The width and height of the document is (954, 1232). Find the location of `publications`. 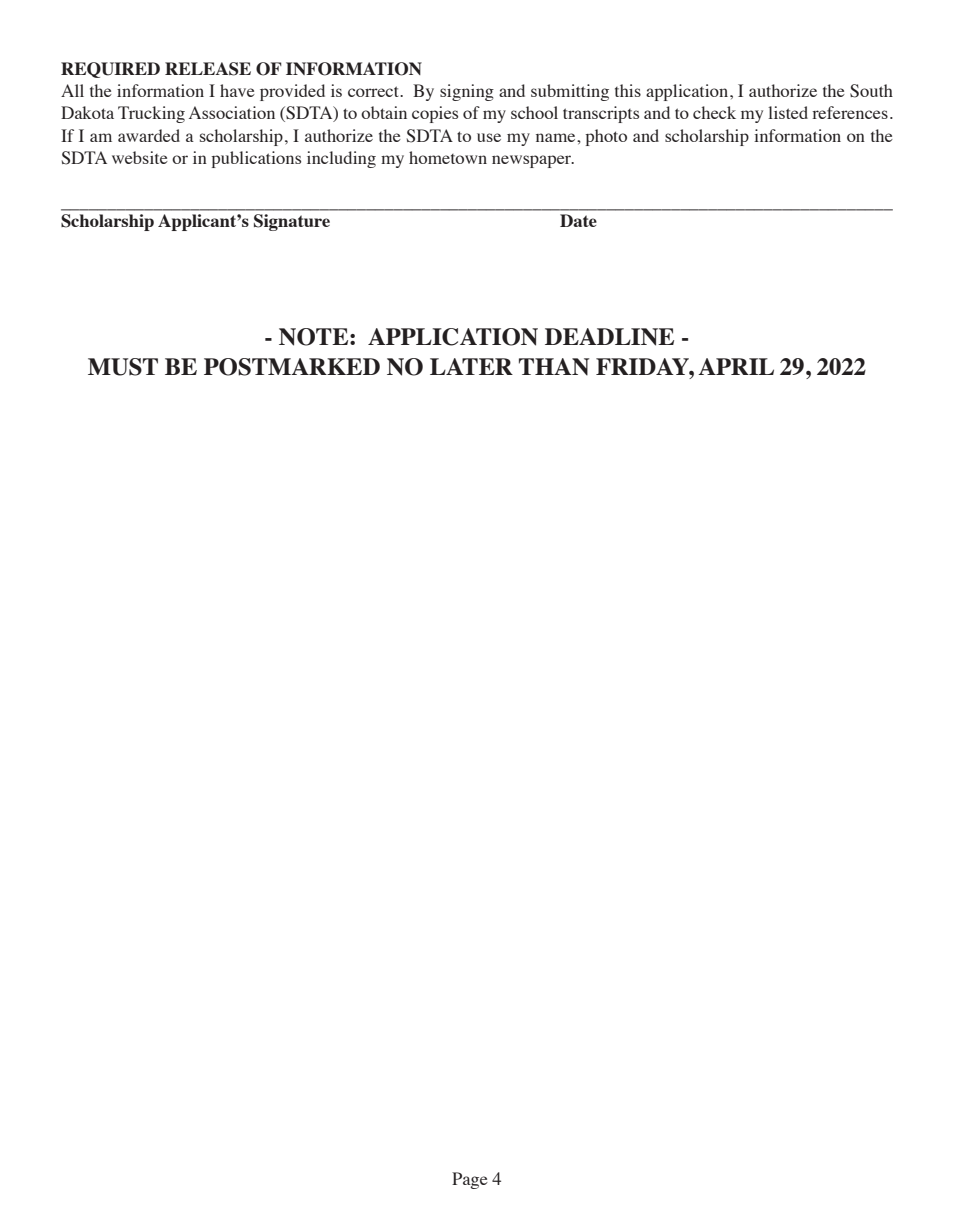

publications is located at coordinates (256, 159).
